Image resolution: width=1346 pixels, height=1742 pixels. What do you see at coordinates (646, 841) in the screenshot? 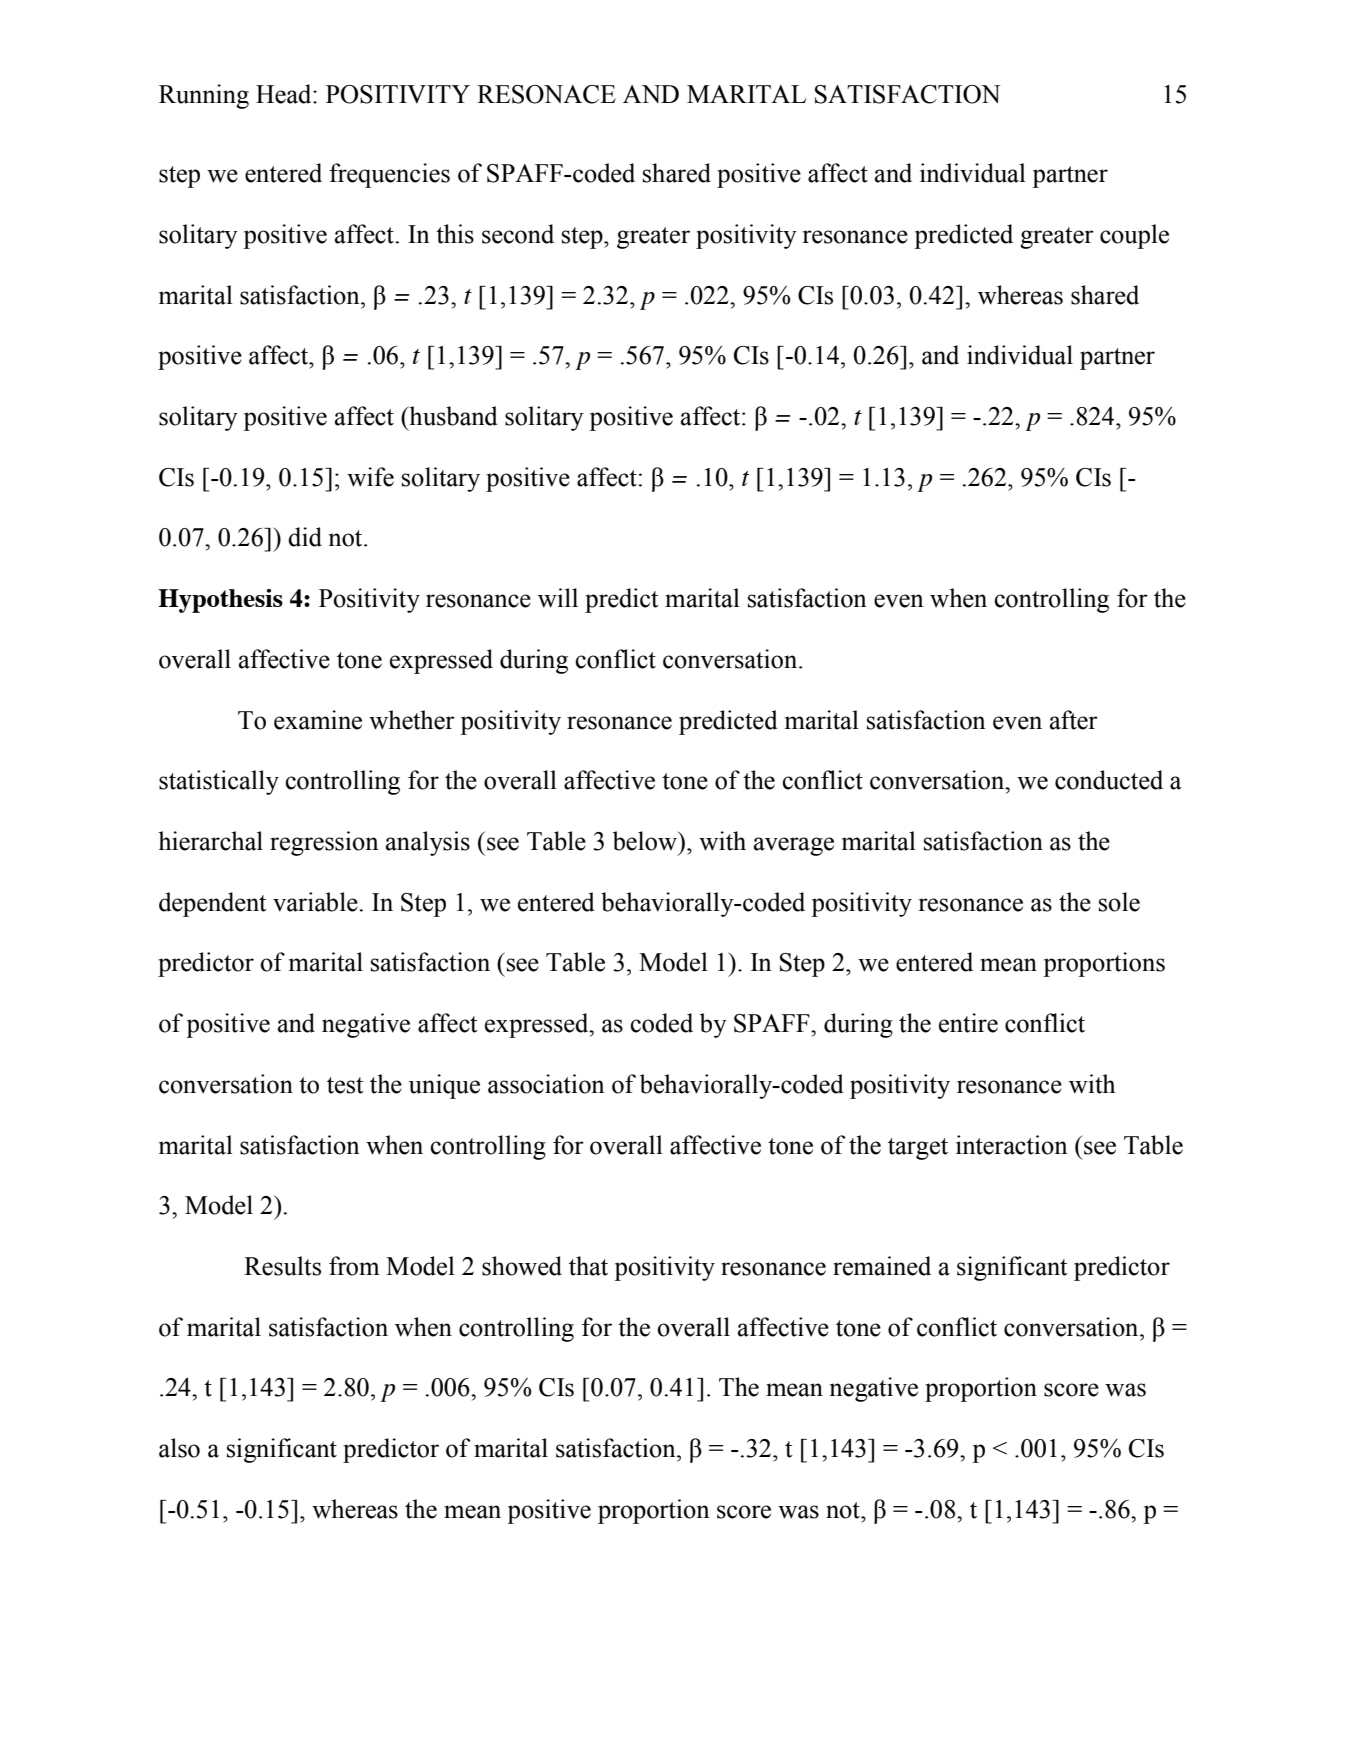
I see `below` at bounding box center [646, 841].
